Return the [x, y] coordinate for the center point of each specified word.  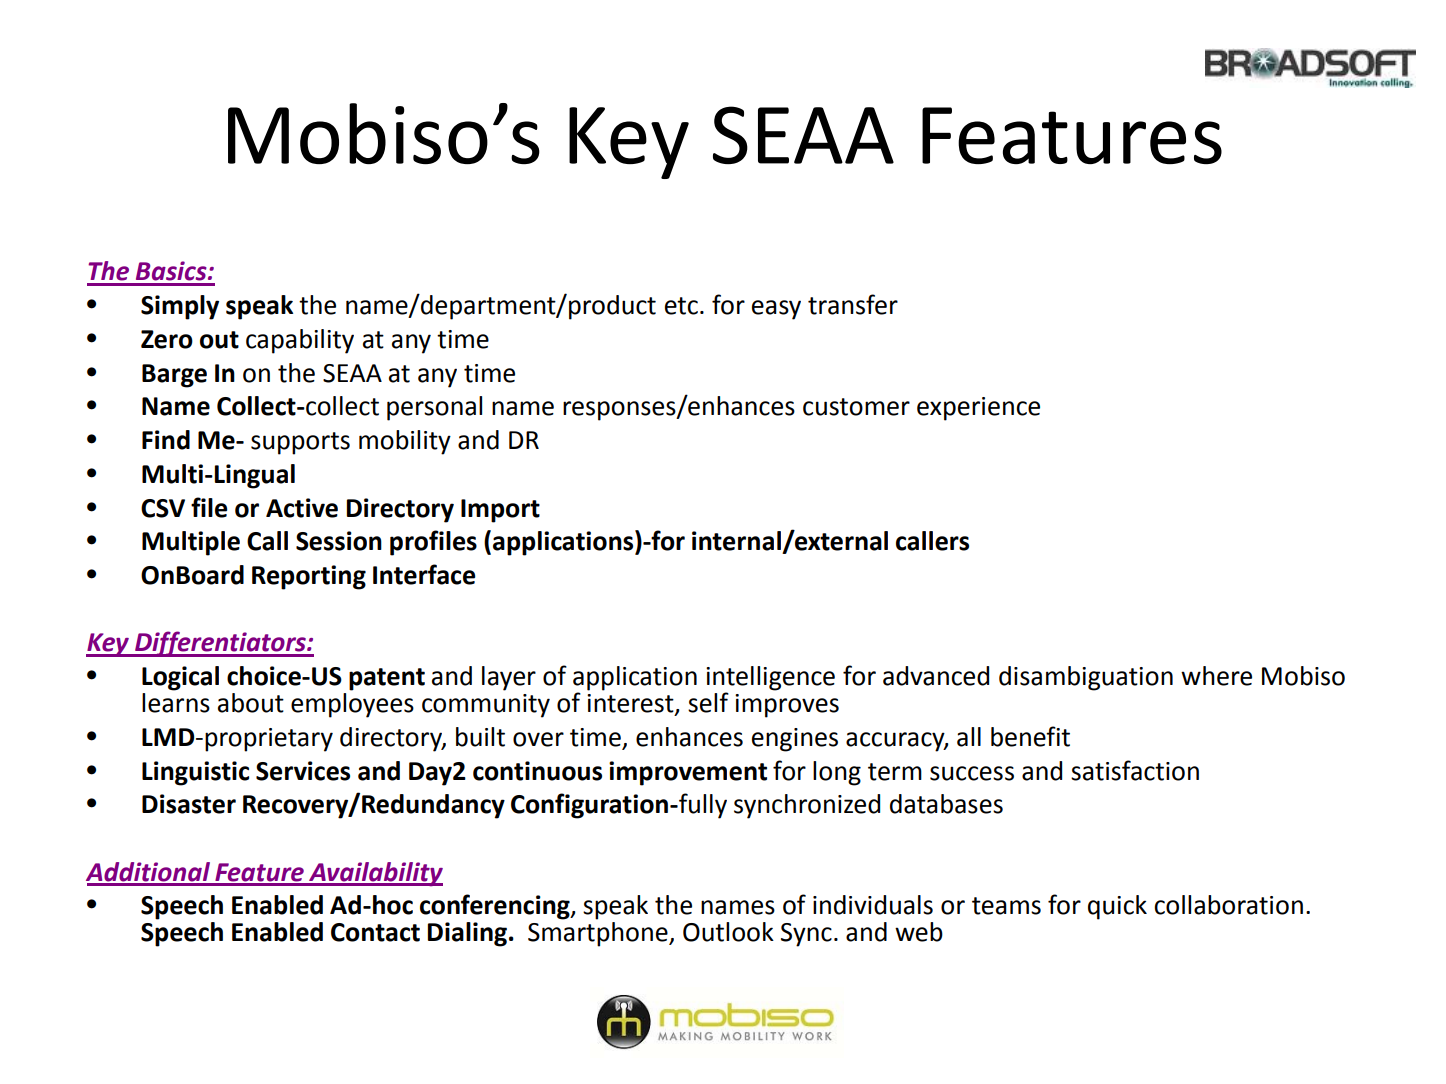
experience [978, 409]
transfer [853, 304]
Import [500, 511]
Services [303, 771]
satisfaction [1135, 770]
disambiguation [1086, 678]
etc [681, 306]
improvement [688, 773]
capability [300, 341]
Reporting [309, 577]
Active [302, 508]
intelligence [770, 679]
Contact [375, 932]
